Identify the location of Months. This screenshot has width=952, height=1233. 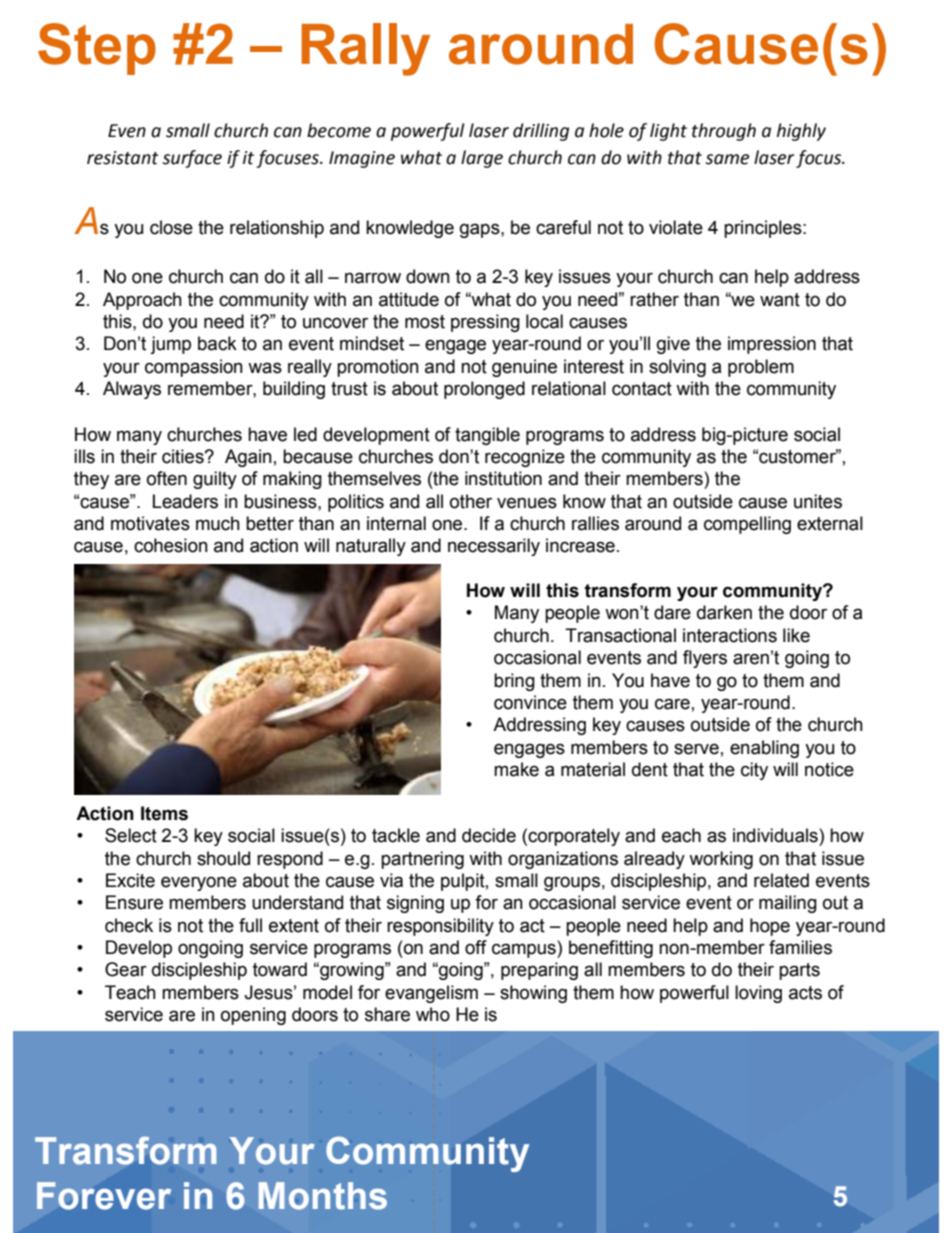
(323, 1196).
